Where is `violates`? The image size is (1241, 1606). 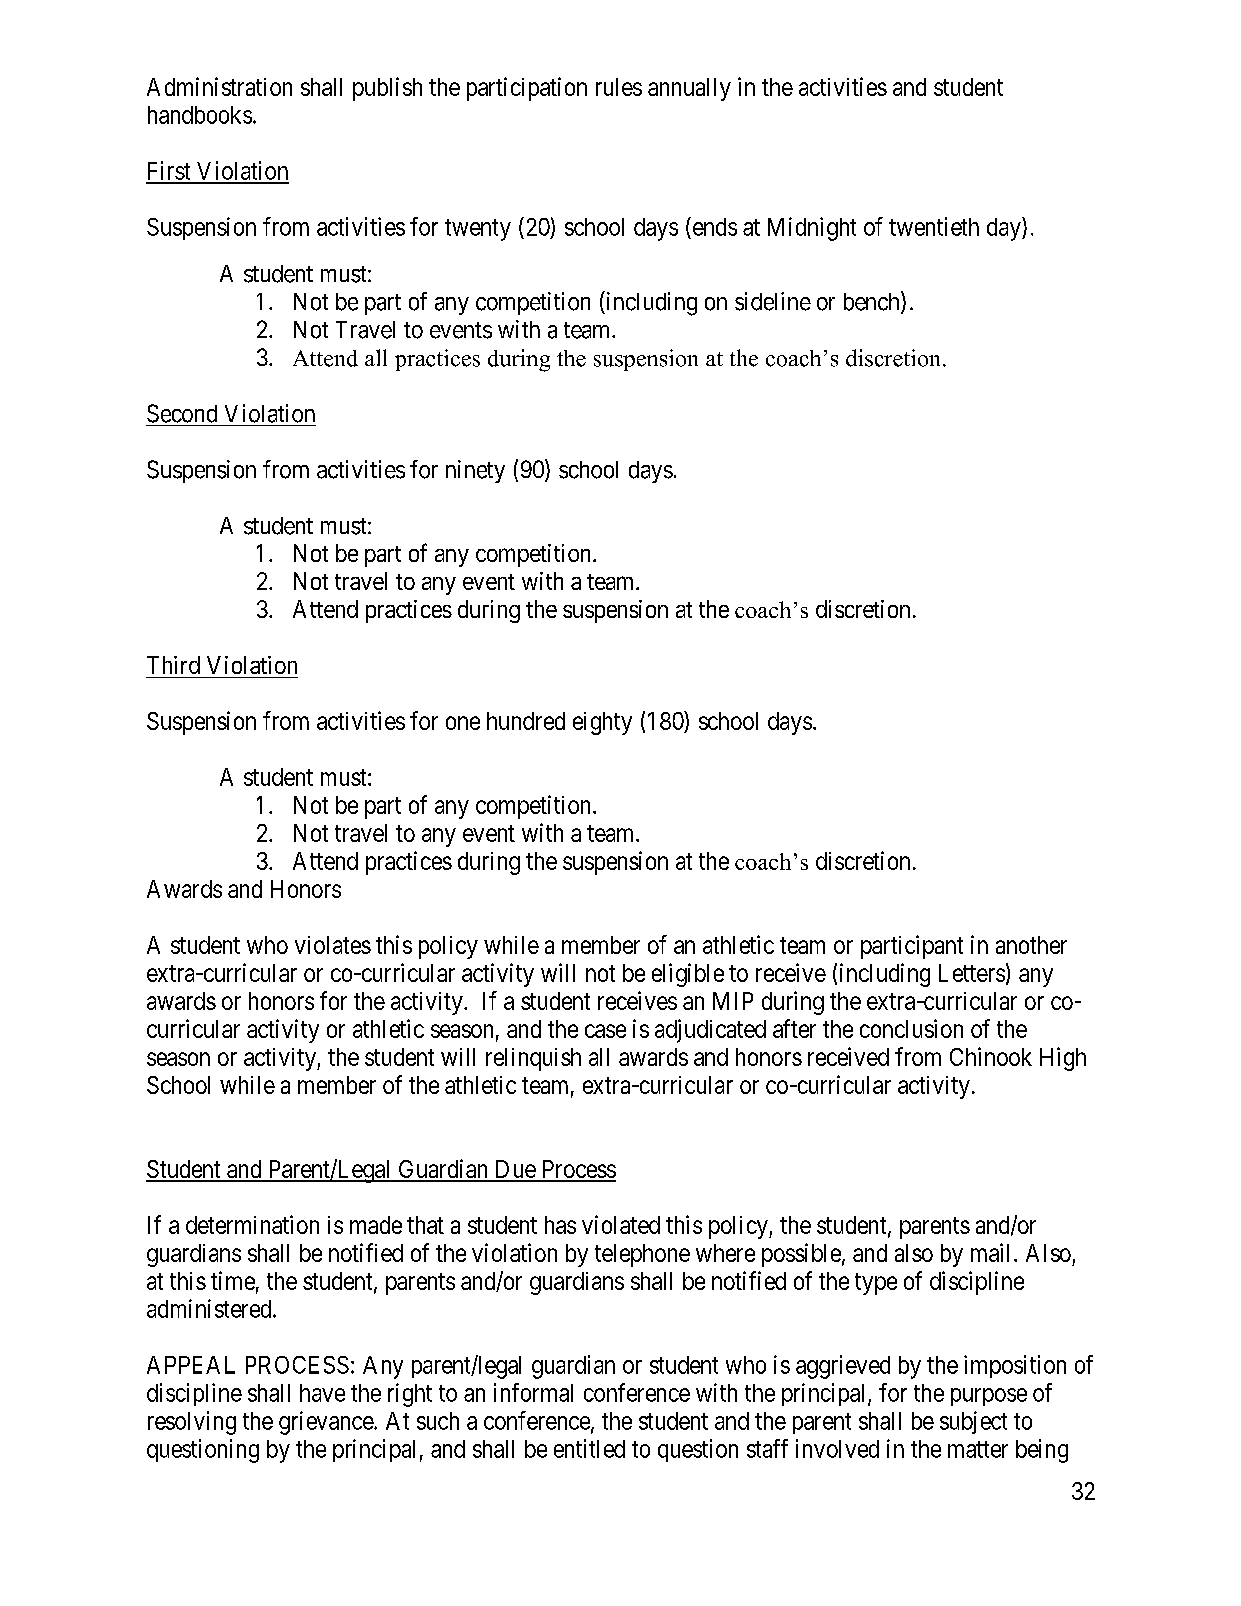
violates is located at coordinates (333, 945).
